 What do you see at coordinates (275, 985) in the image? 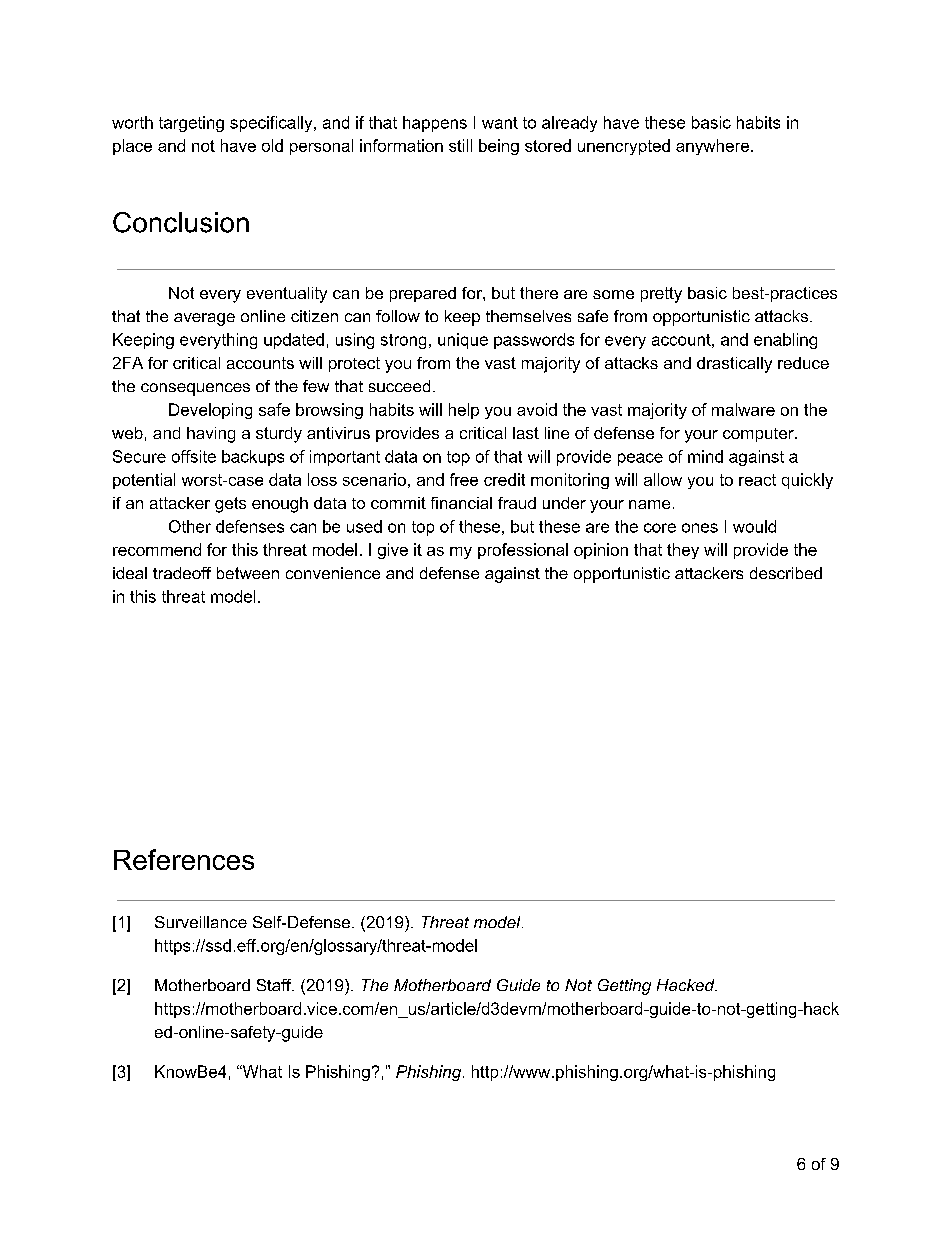
I see `Staff` at bounding box center [275, 985].
